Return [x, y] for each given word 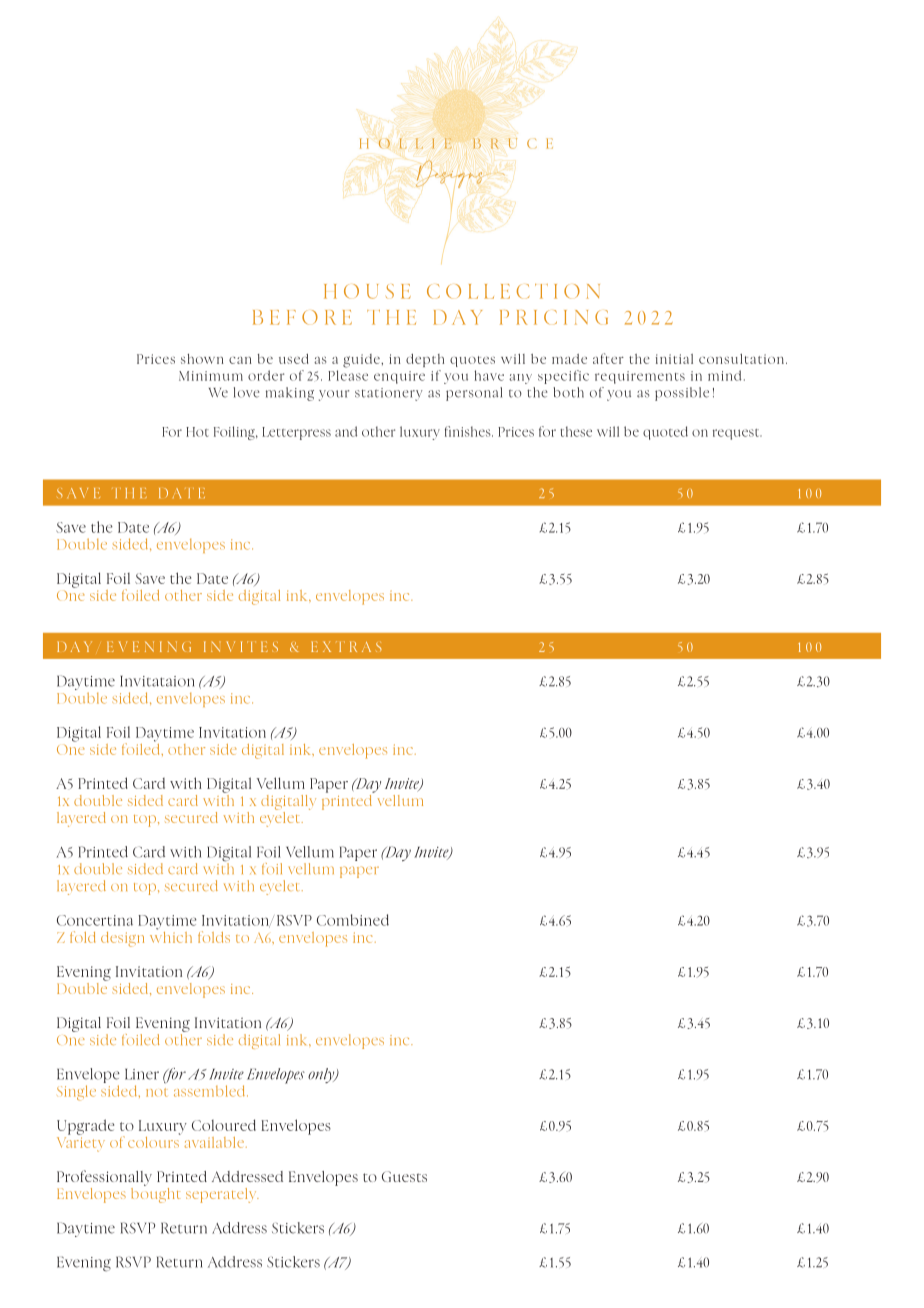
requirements [640, 377]
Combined [353, 920]
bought [155, 1194]
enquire [399, 377]
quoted [665, 433]
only [322, 1075]
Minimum [211, 376]
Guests [404, 1176]
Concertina [95, 920]
